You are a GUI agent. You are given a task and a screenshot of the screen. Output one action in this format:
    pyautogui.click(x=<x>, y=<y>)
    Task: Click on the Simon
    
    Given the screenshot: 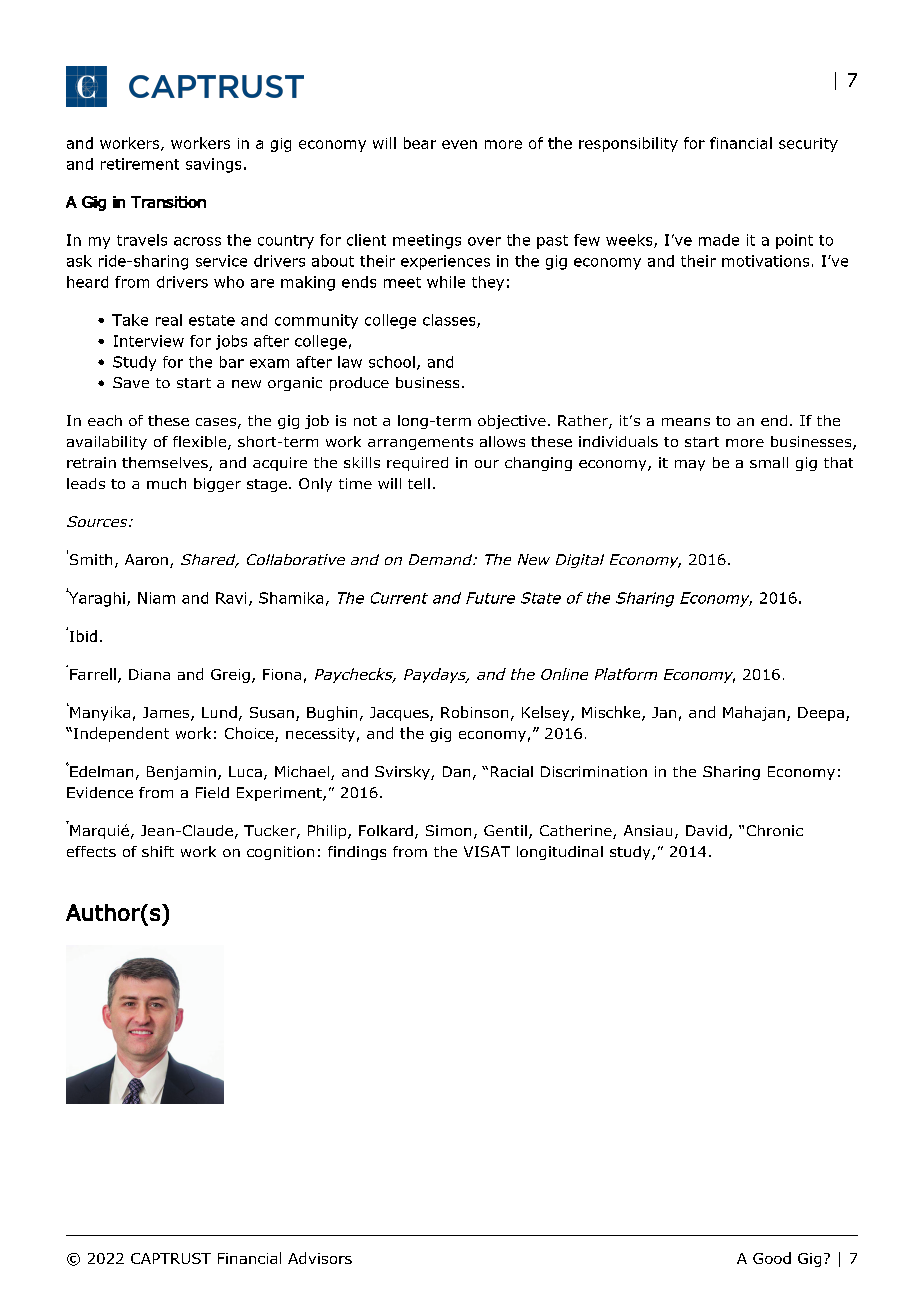 What is the action you would take?
    pyautogui.click(x=448, y=830)
